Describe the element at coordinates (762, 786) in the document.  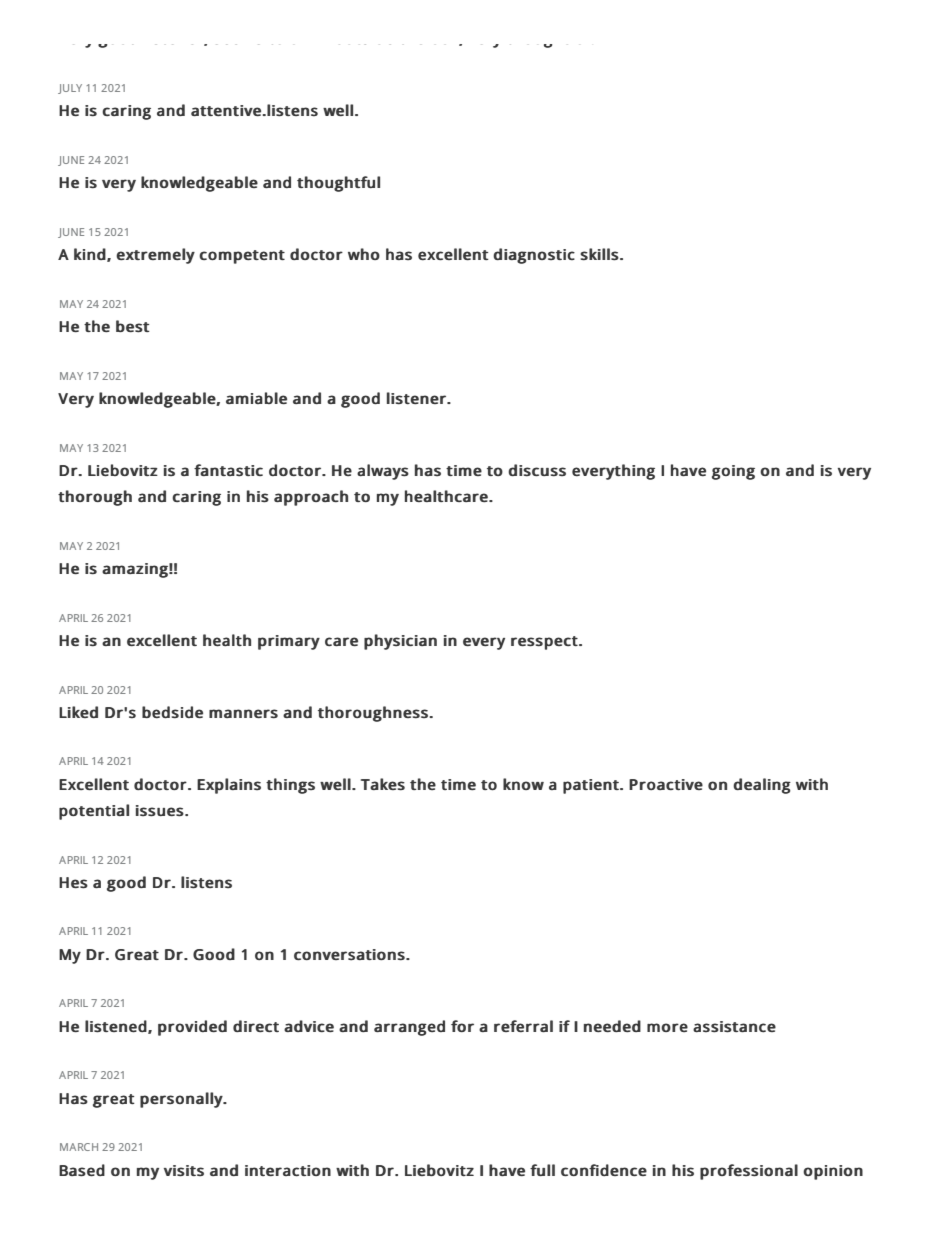
I see `dealing` at that location.
